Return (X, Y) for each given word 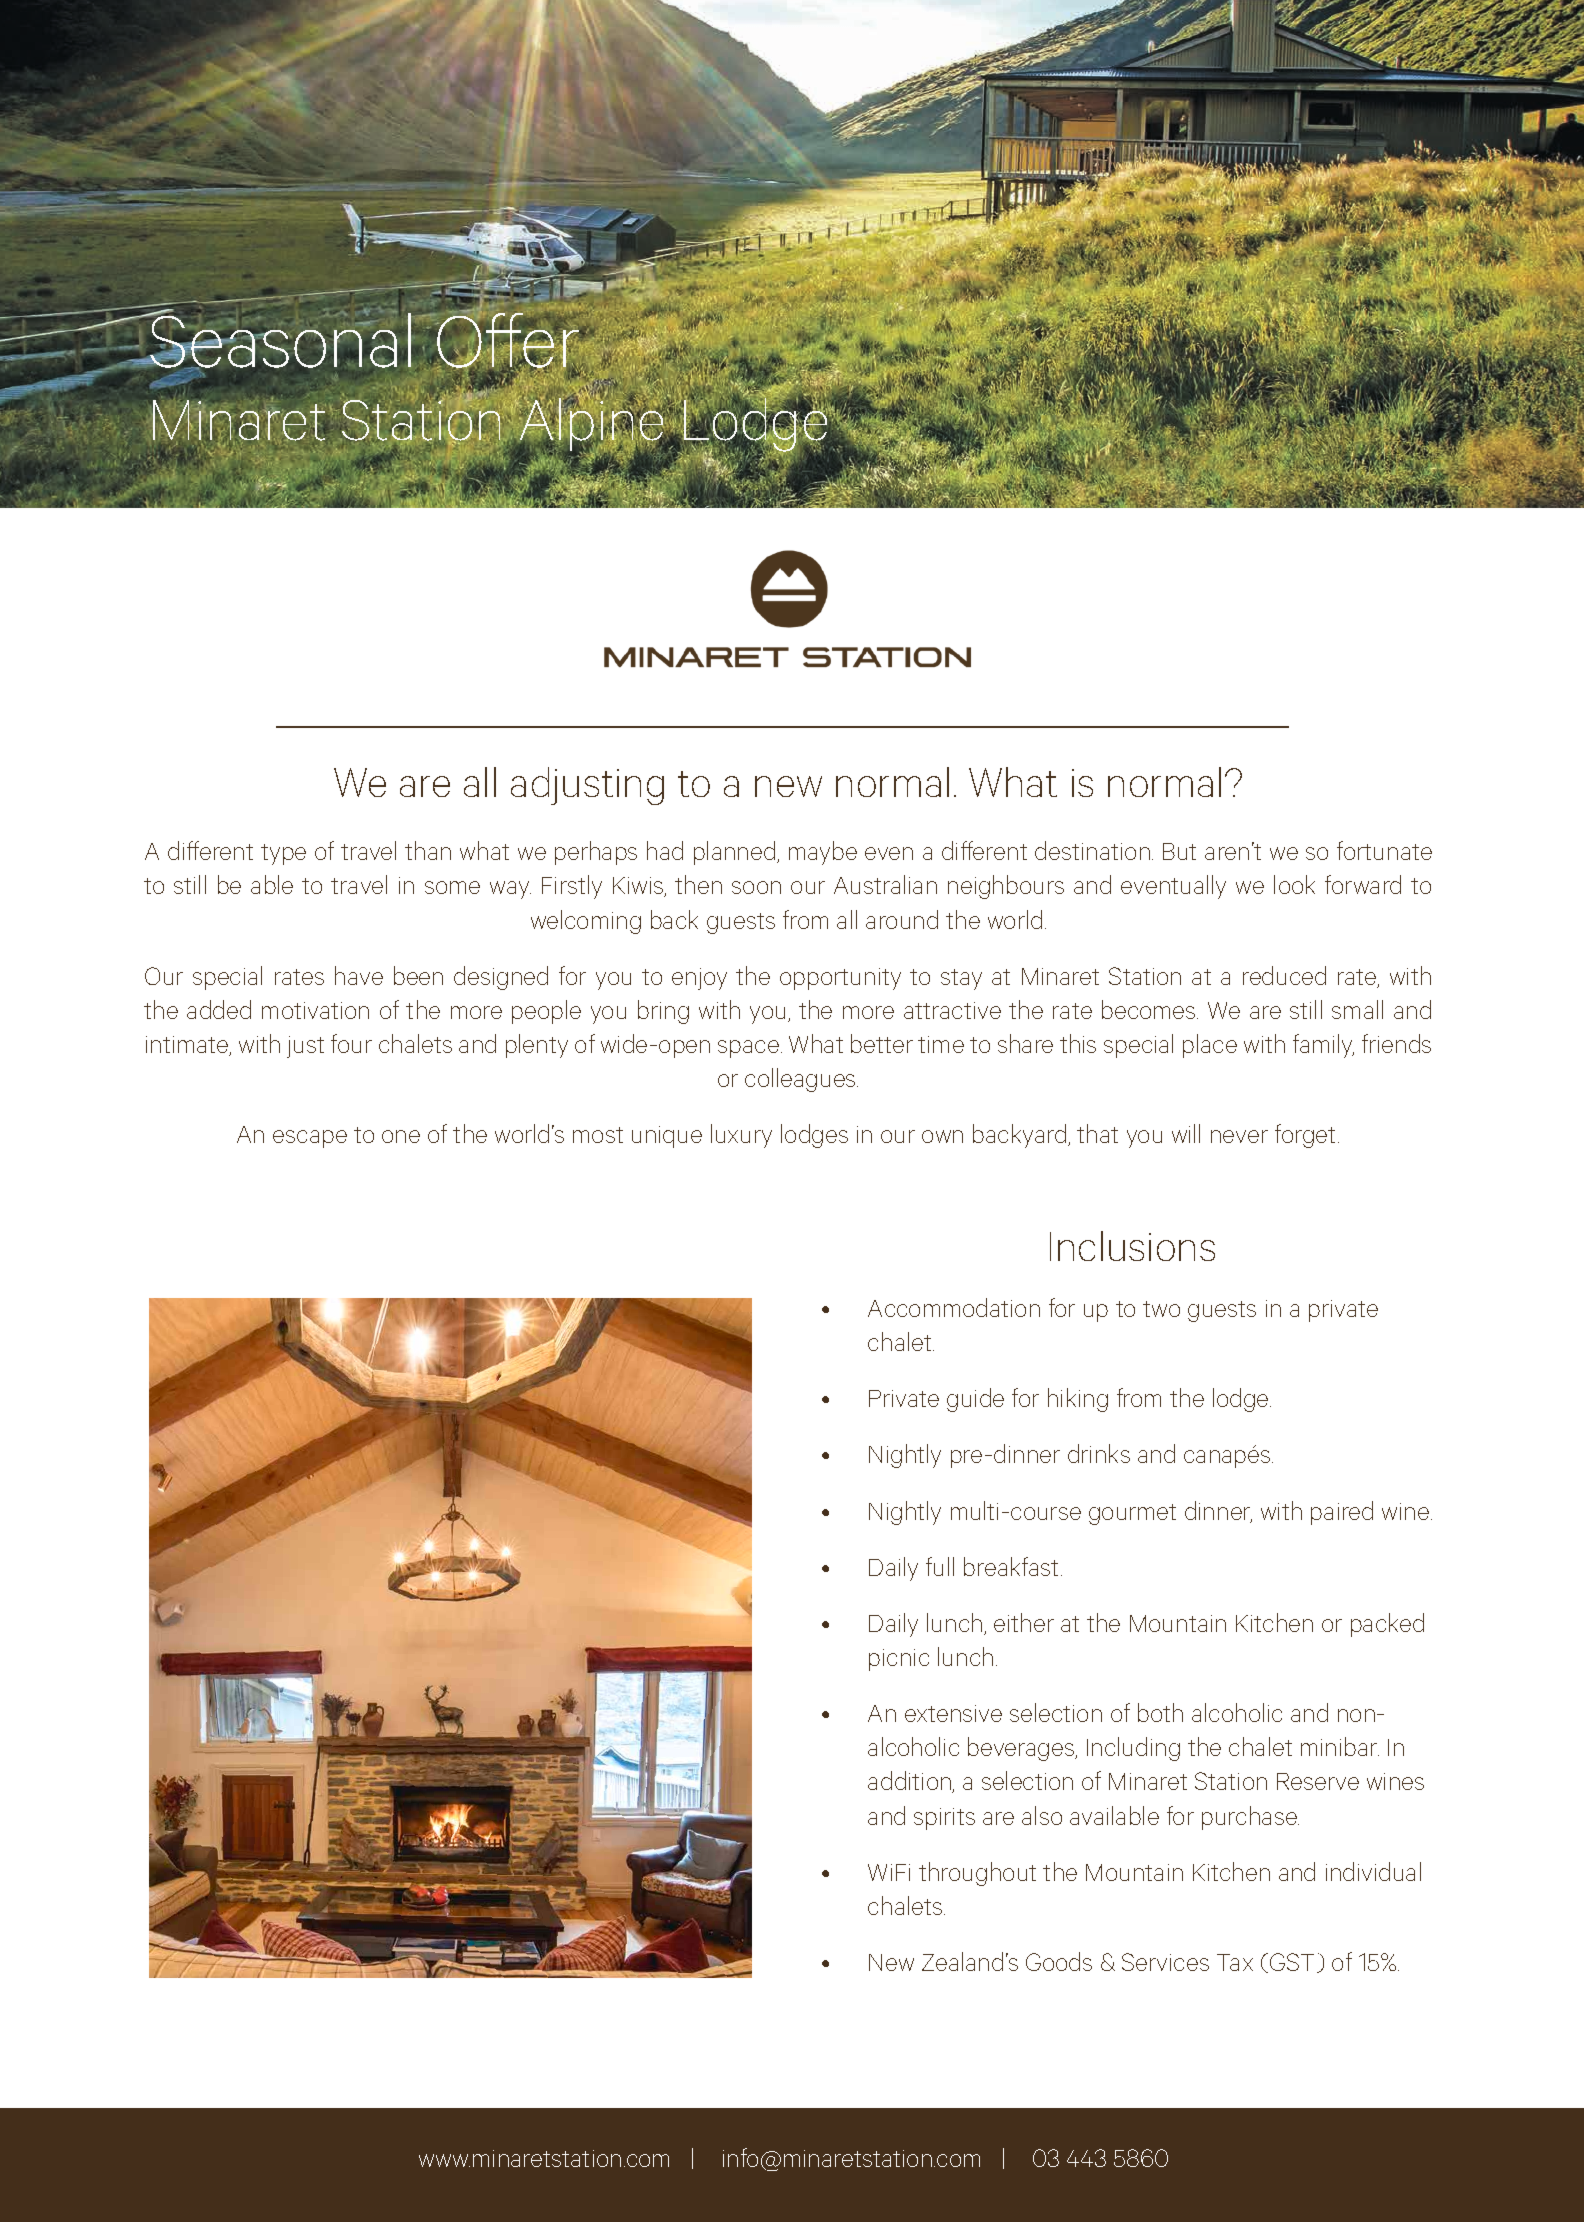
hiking (1078, 1400)
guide (975, 1400)
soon (756, 887)
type (283, 854)
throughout (977, 1874)
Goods (1059, 1961)
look (1294, 884)
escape (310, 1139)
